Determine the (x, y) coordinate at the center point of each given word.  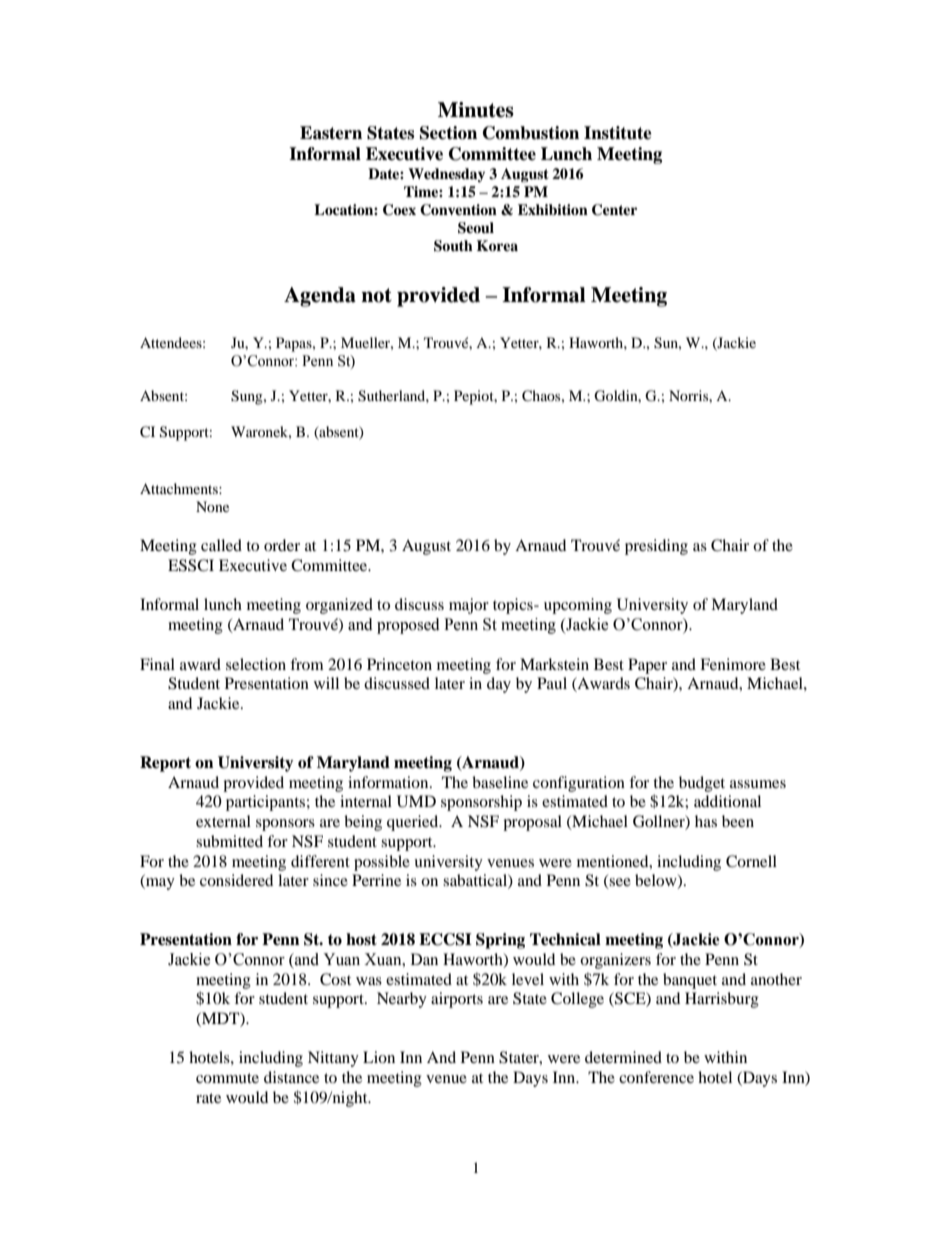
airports (457, 1000)
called (221, 545)
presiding (656, 547)
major (469, 606)
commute (227, 1078)
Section (448, 133)
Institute (618, 133)
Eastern (331, 133)
